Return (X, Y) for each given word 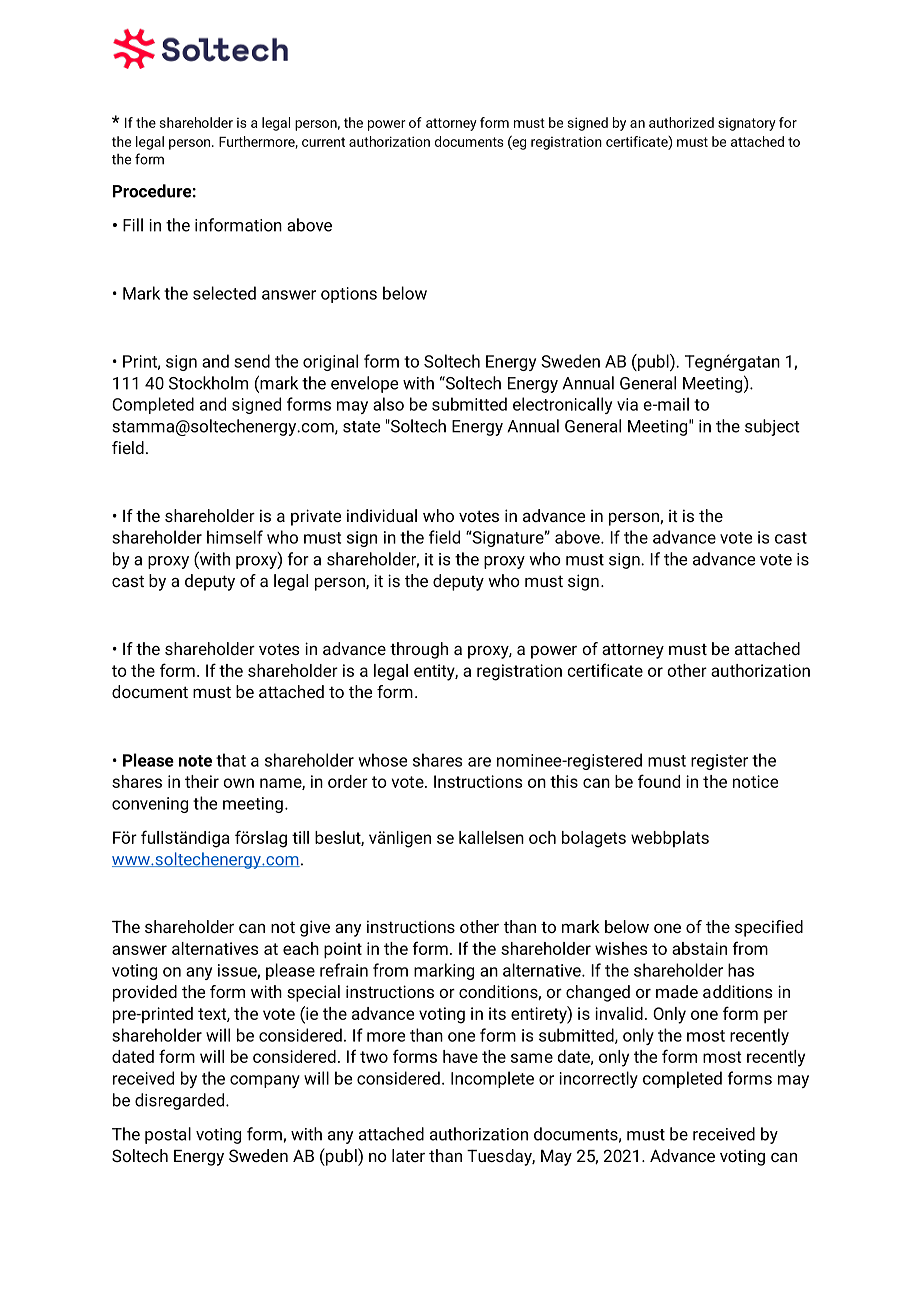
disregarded (181, 1101)
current (323, 142)
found (659, 781)
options (349, 295)
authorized (681, 122)
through (419, 650)
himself (235, 537)
